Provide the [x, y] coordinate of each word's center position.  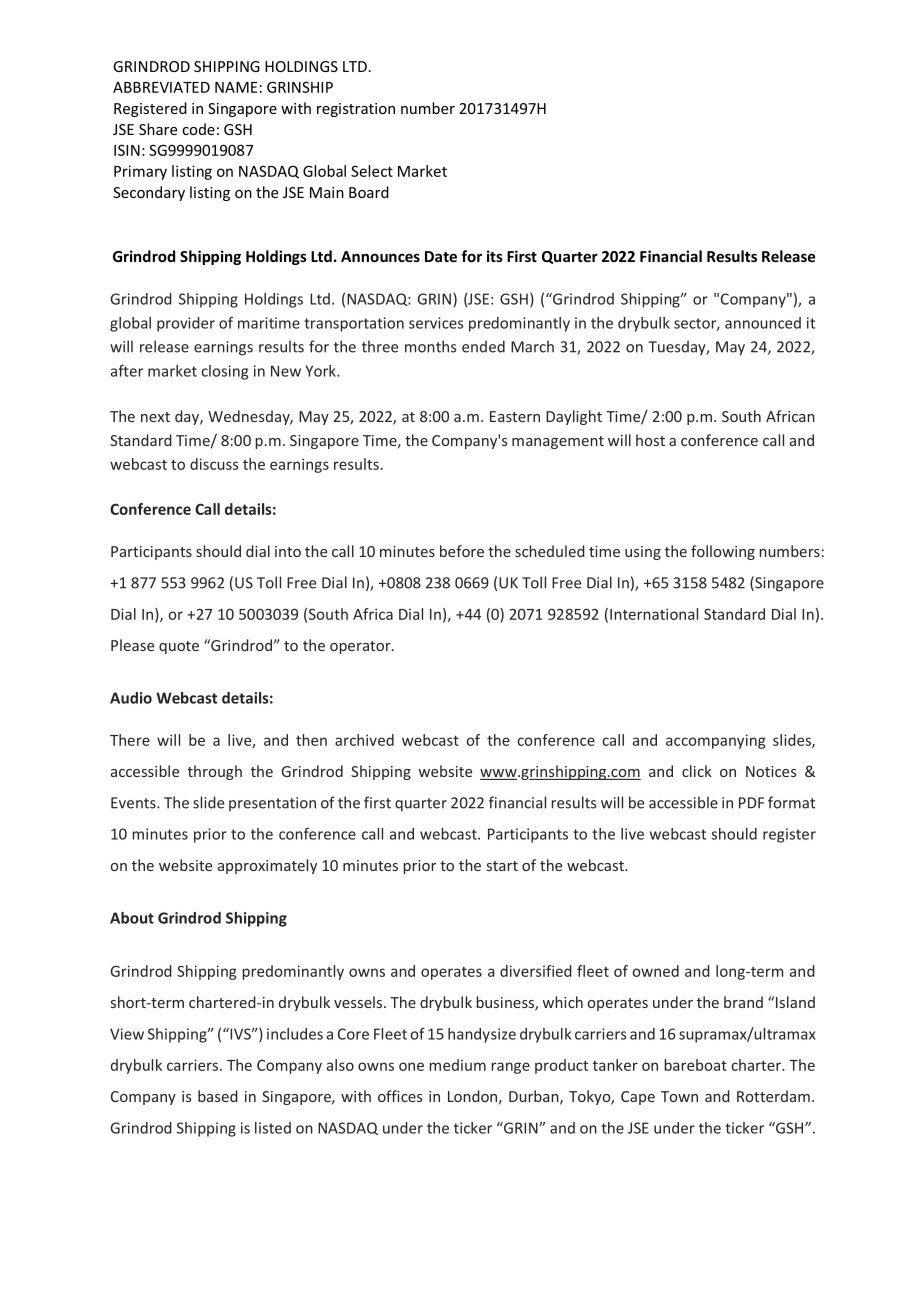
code [198, 129]
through [215, 772]
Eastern [515, 416]
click [697, 771]
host [650, 440]
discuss [214, 464]
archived [364, 740]
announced [763, 323]
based [218, 1096]
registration [356, 110]
